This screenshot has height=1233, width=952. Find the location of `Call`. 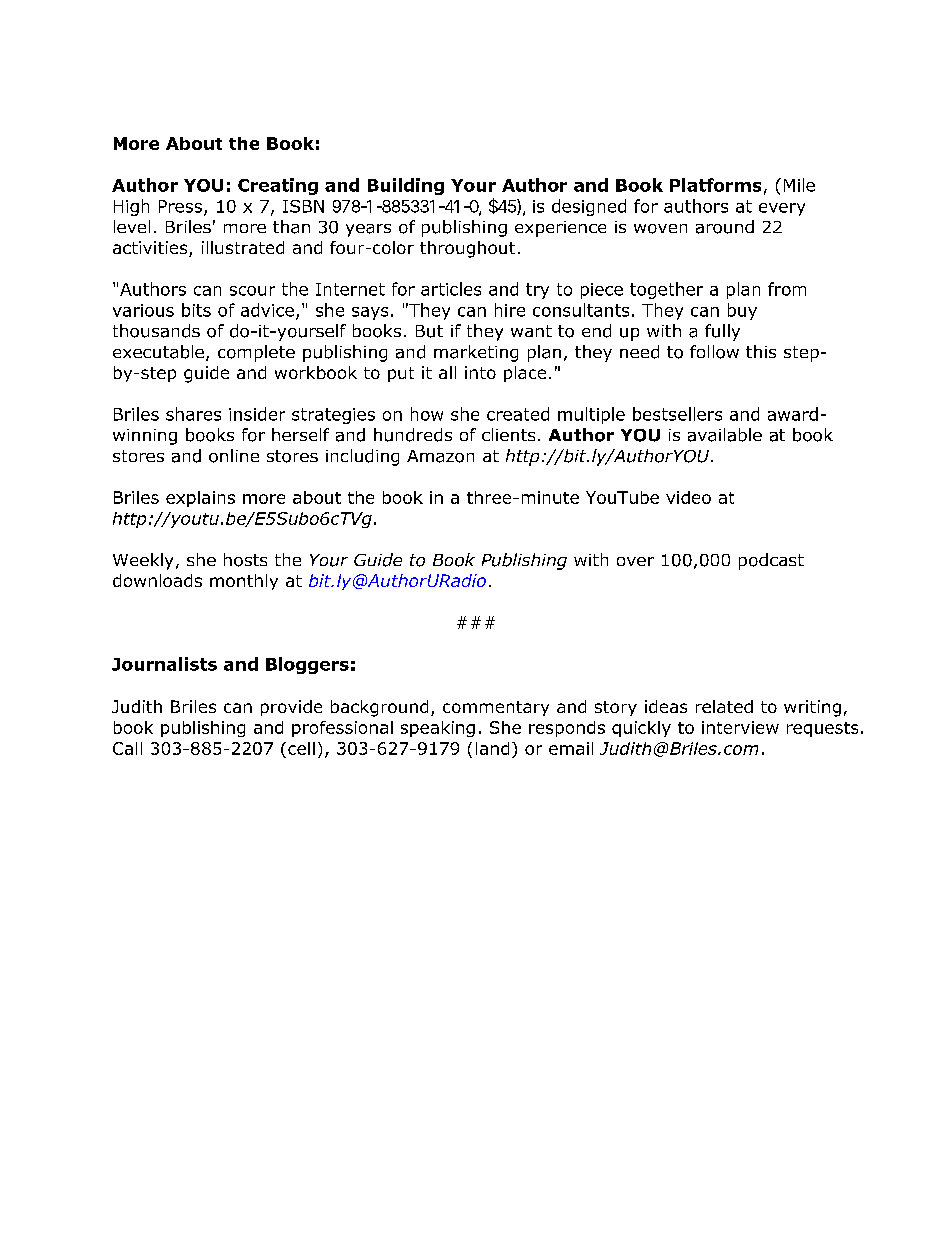

Call is located at coordinates (127, 748).
